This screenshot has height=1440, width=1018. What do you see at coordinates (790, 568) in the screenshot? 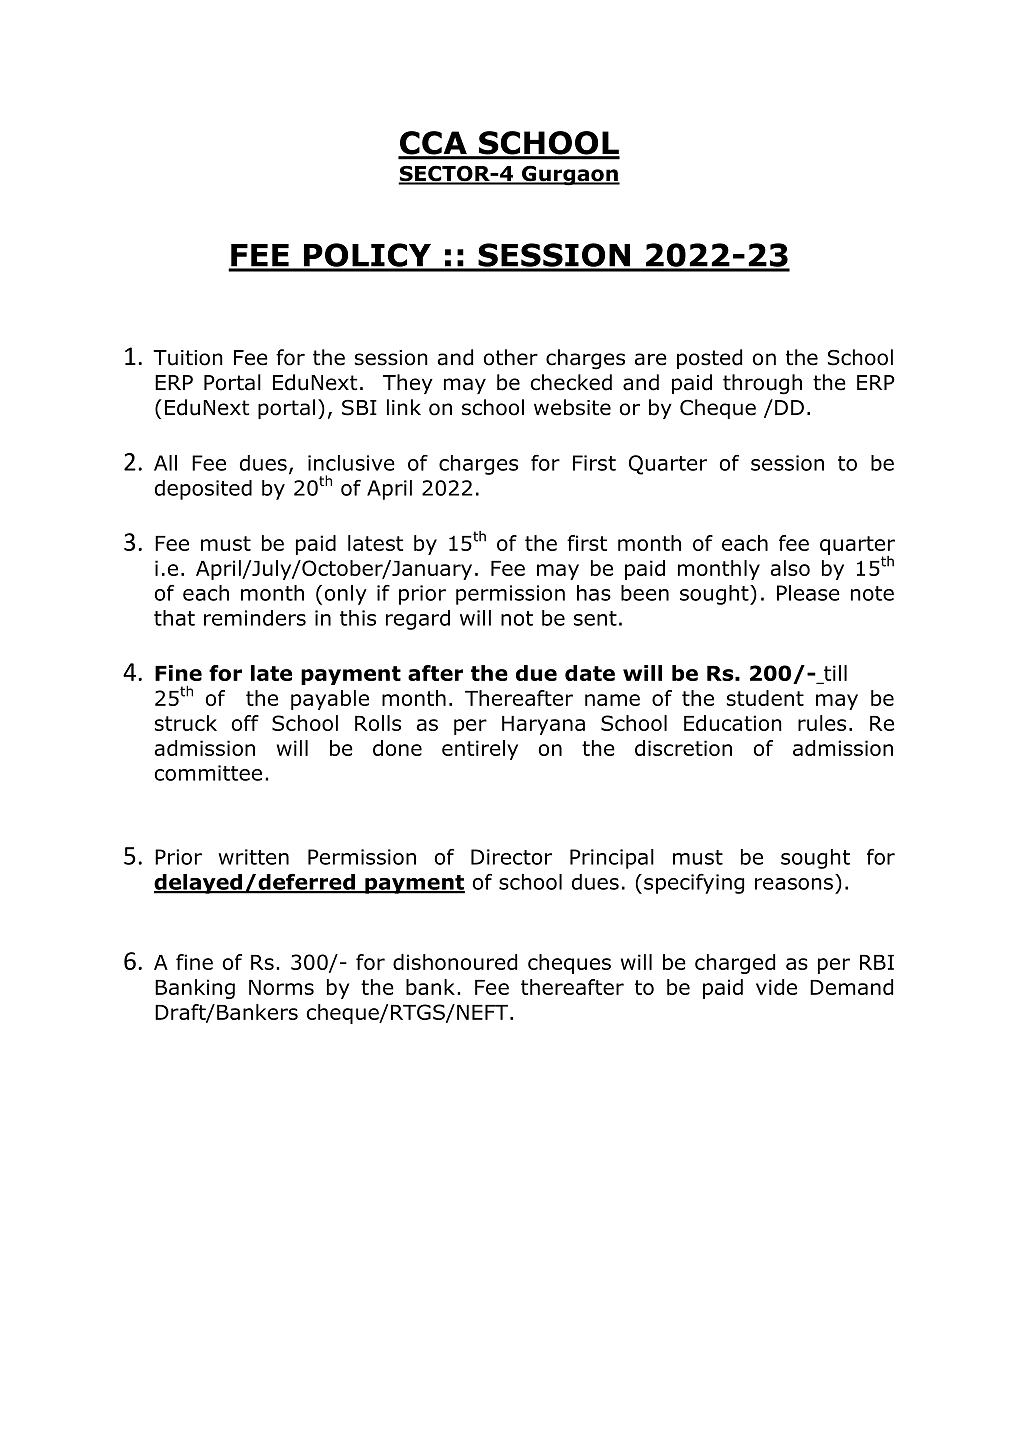
I see `also` at bounding box center [790, 568].
